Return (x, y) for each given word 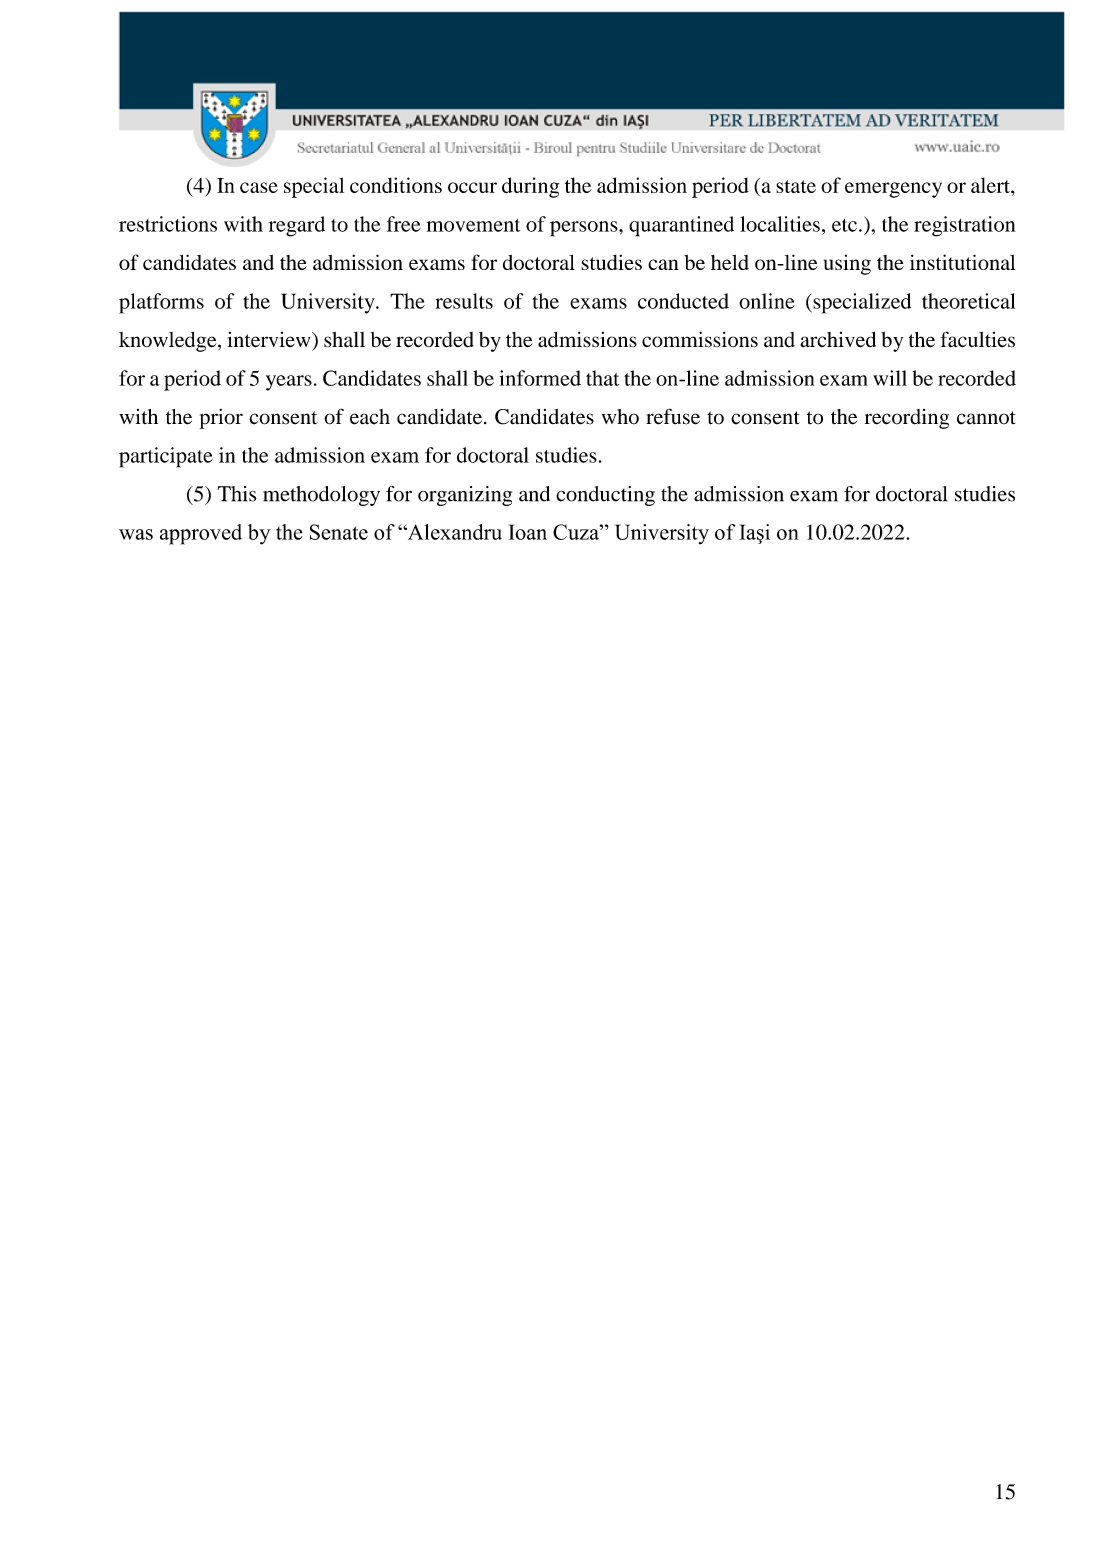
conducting (605, 496)
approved (201, 534)
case (259, 187)
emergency (893, 190)
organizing (465, 496)
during (530, 187)
